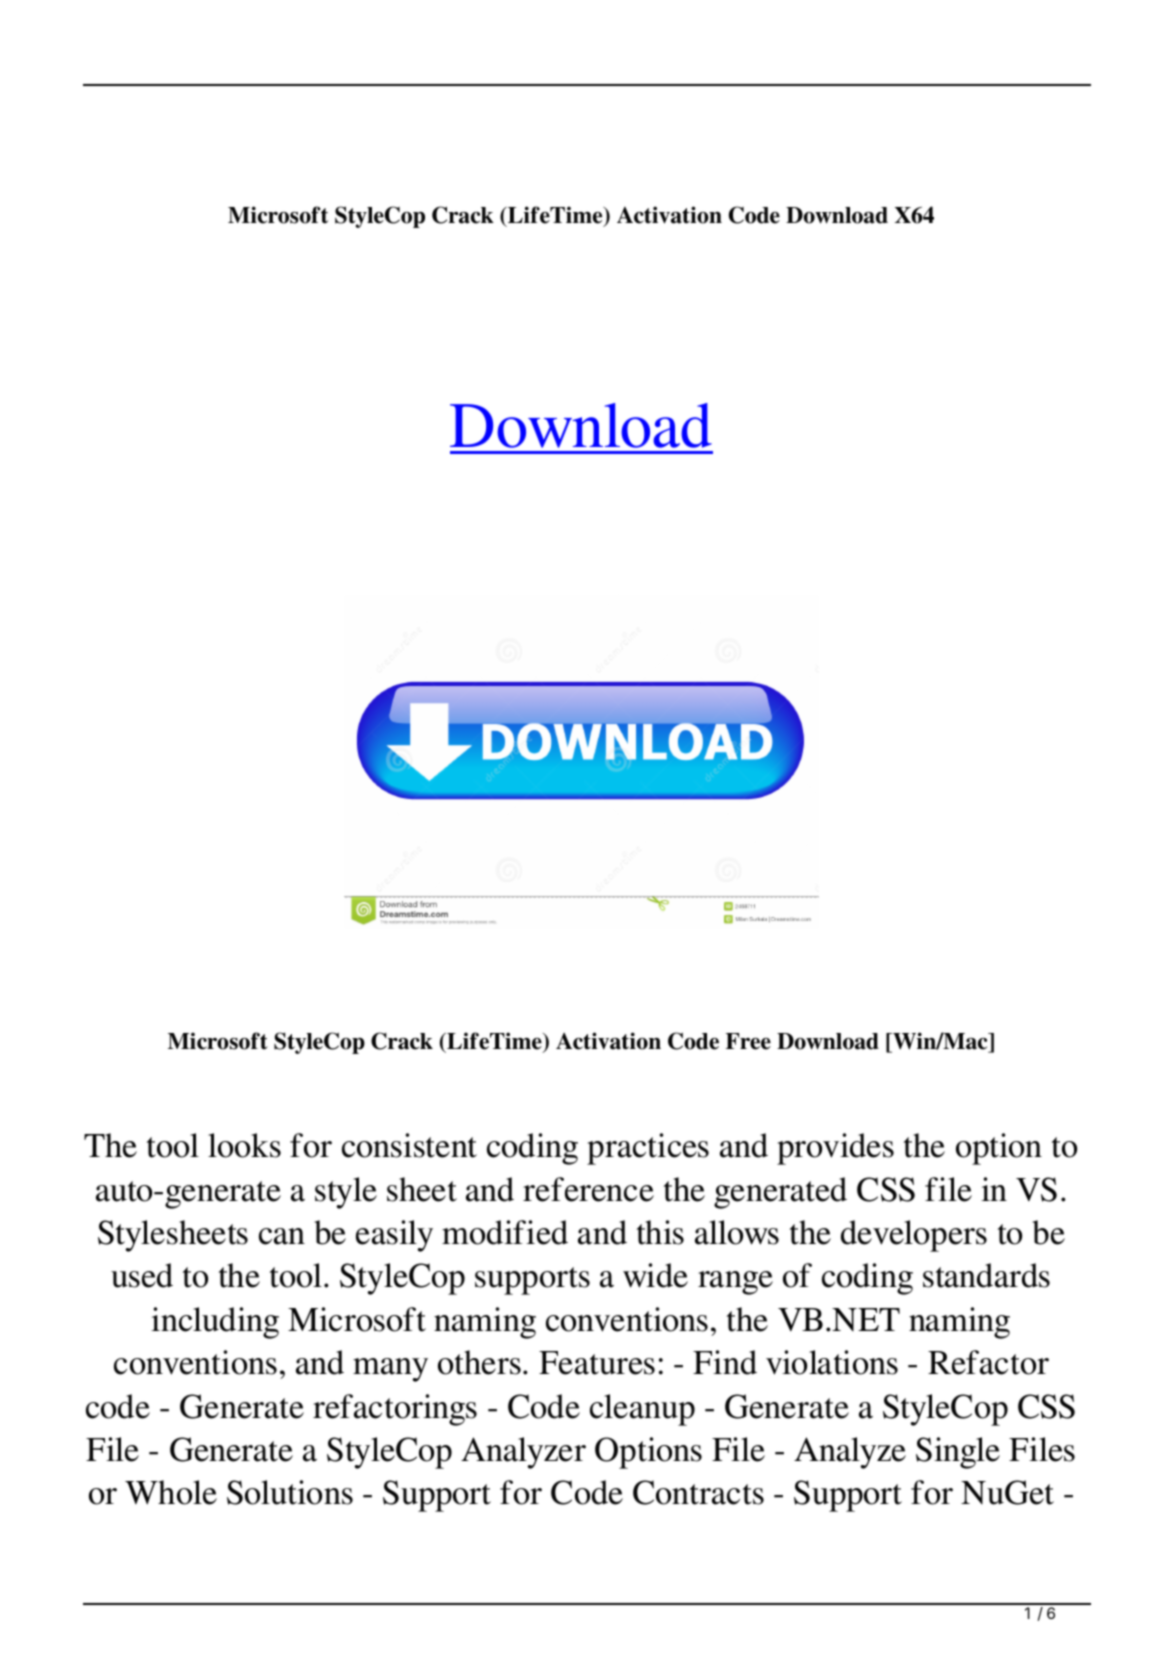 This page has height=1660, width=1174. Describe the element at coordinates (409, 1145) in the page. I see `consistent` at that location.
